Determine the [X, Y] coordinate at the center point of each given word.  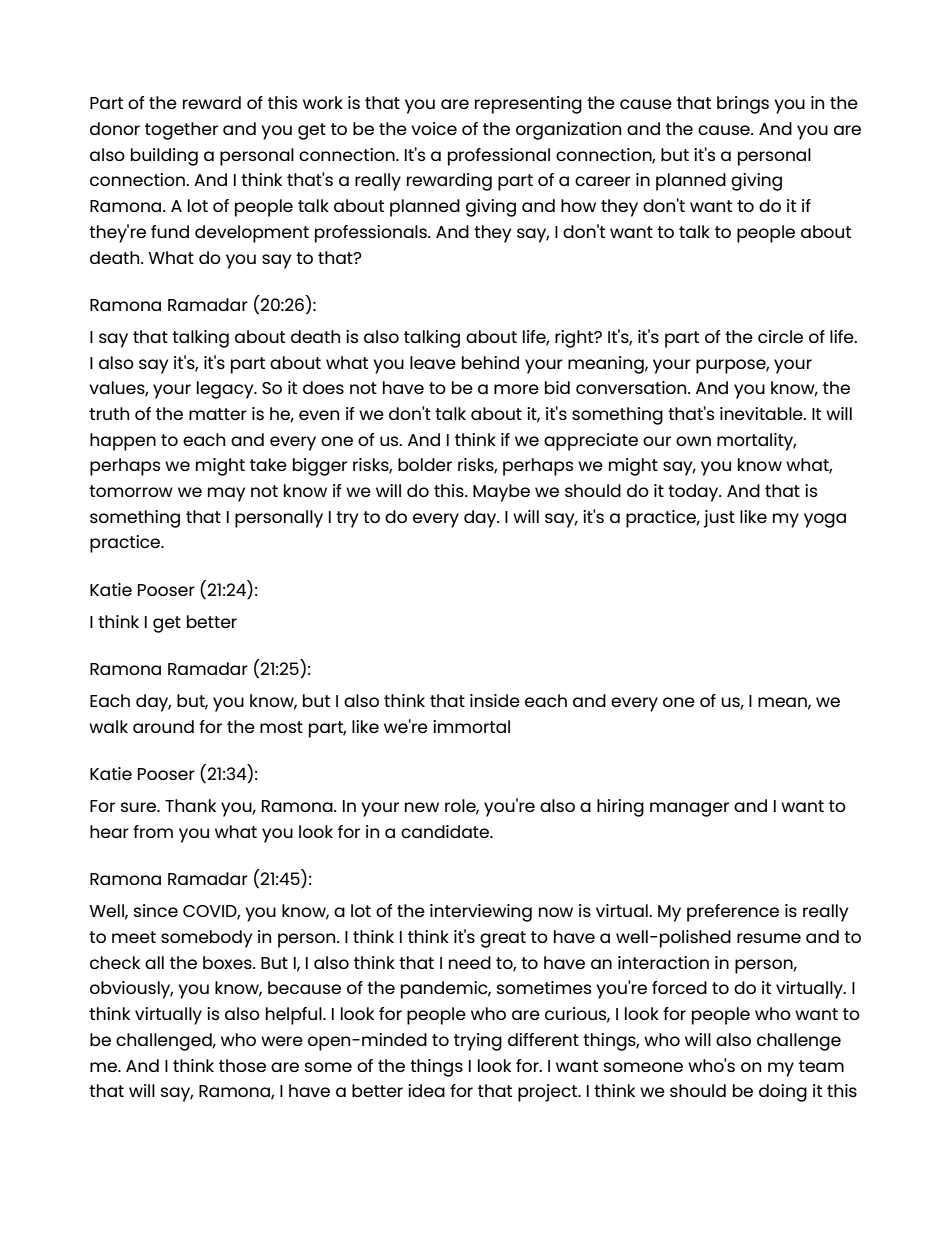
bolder [425, 464]
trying [478, 1042]
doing [783, 1093]
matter [218, 414]
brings [743, 105]
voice [434, 128]
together [181, 131]
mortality [756, 442]
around [163, 726]
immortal [471, 726]
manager [689, 809]
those [242, 1065]
